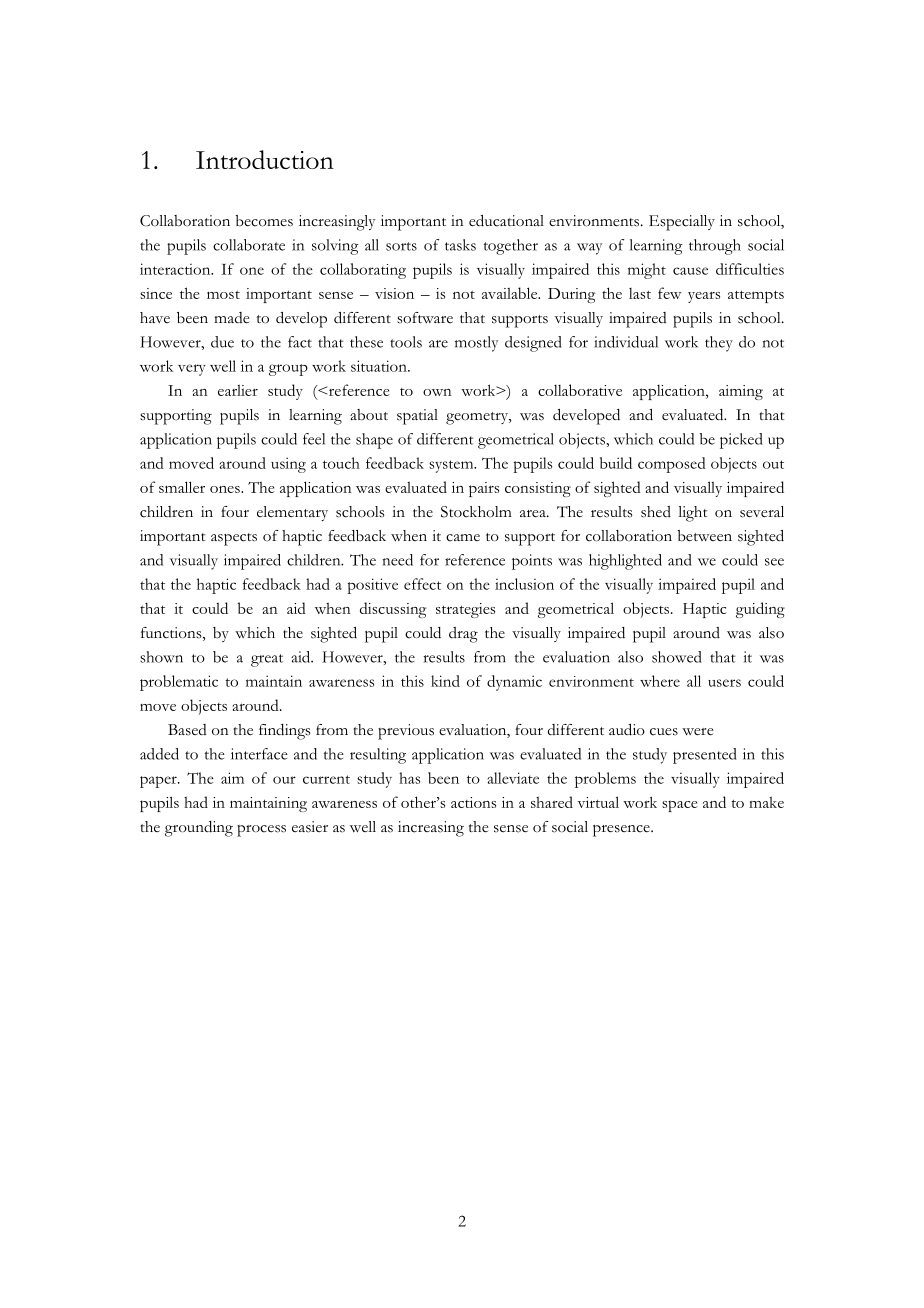 This document has width=924, height=1308. I want to click on spatial, so click(417, 417).
